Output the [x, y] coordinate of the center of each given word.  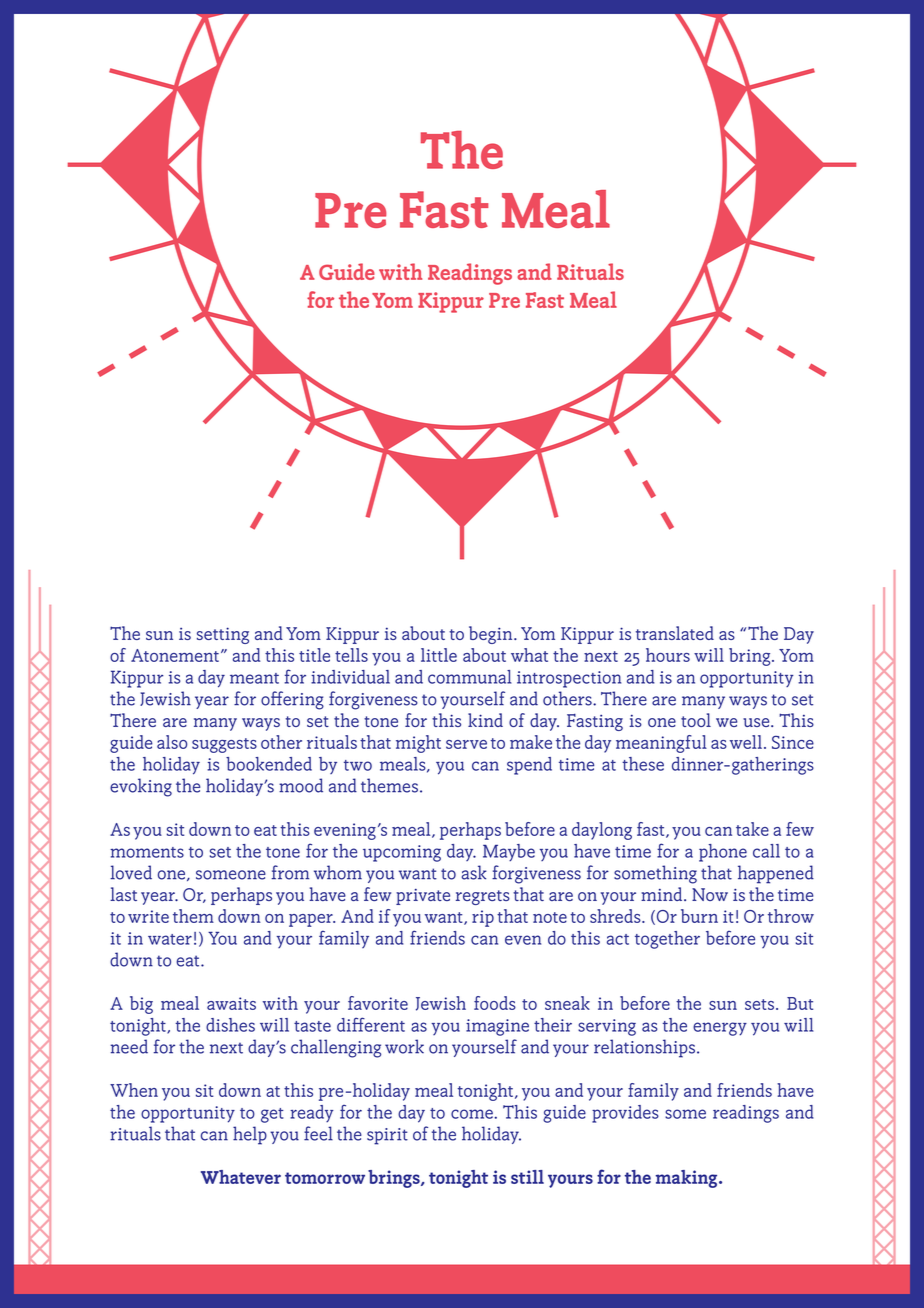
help [250, 1135]
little [439, 655]
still [527, 1177]
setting [223, 635]
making [688, 1179]
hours [668, 655]
